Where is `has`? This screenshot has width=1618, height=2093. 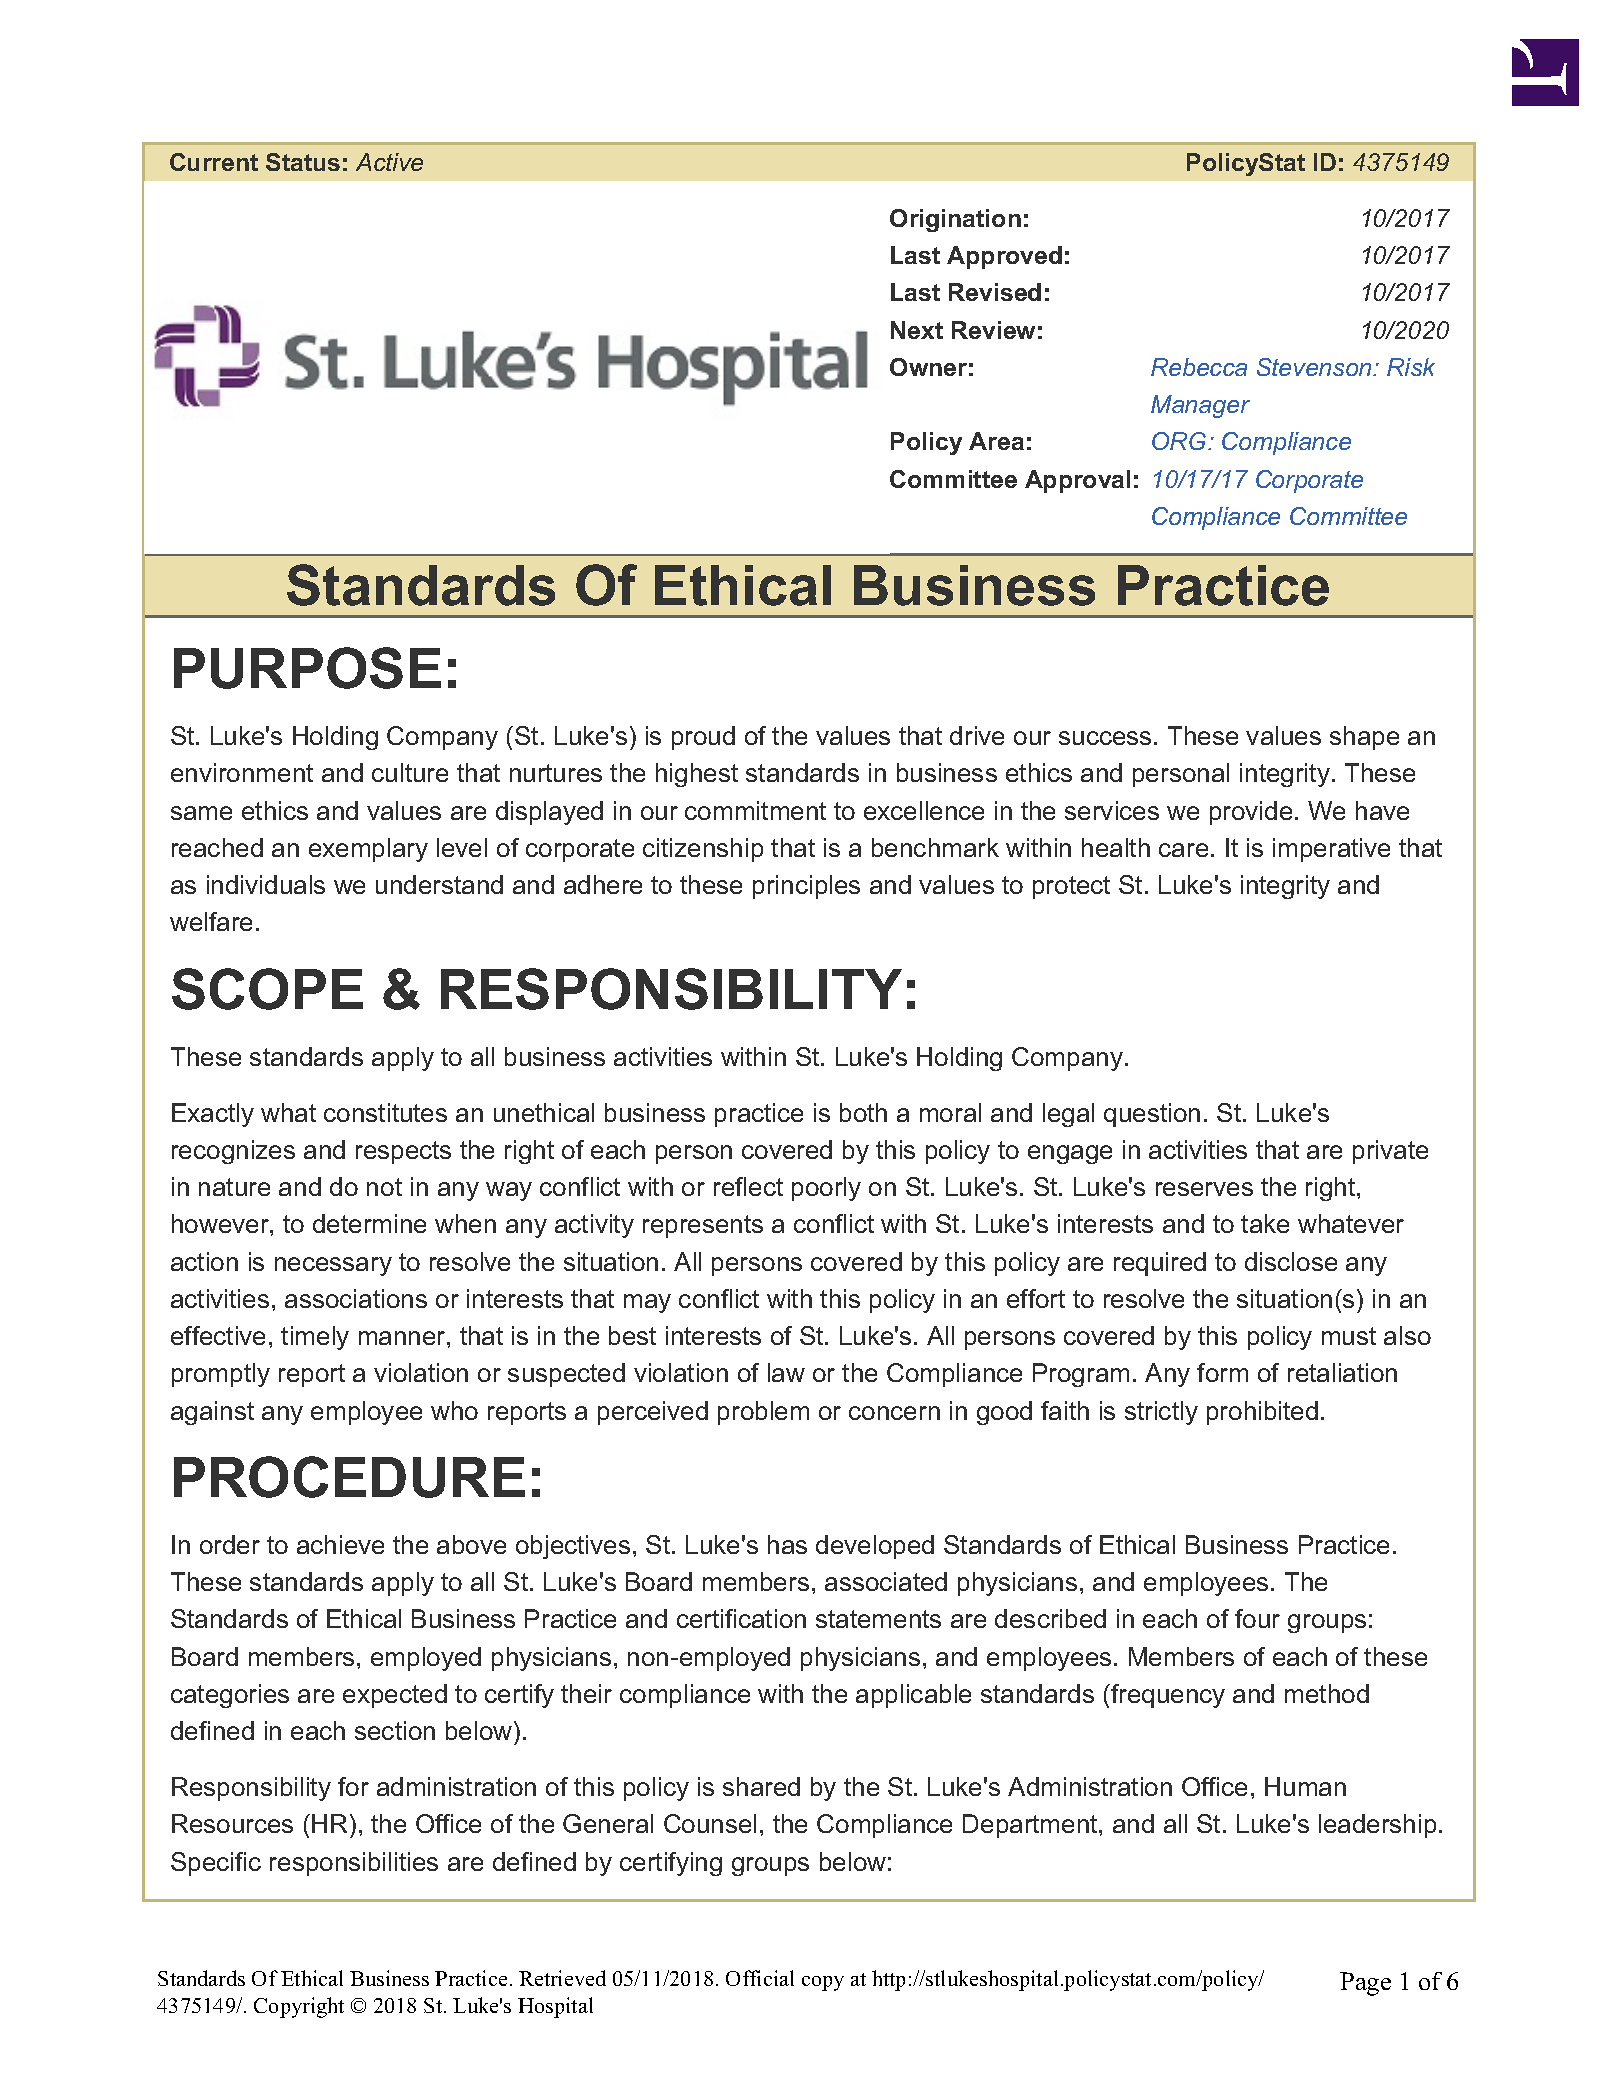 has is located at coordinates (787, 1544).
